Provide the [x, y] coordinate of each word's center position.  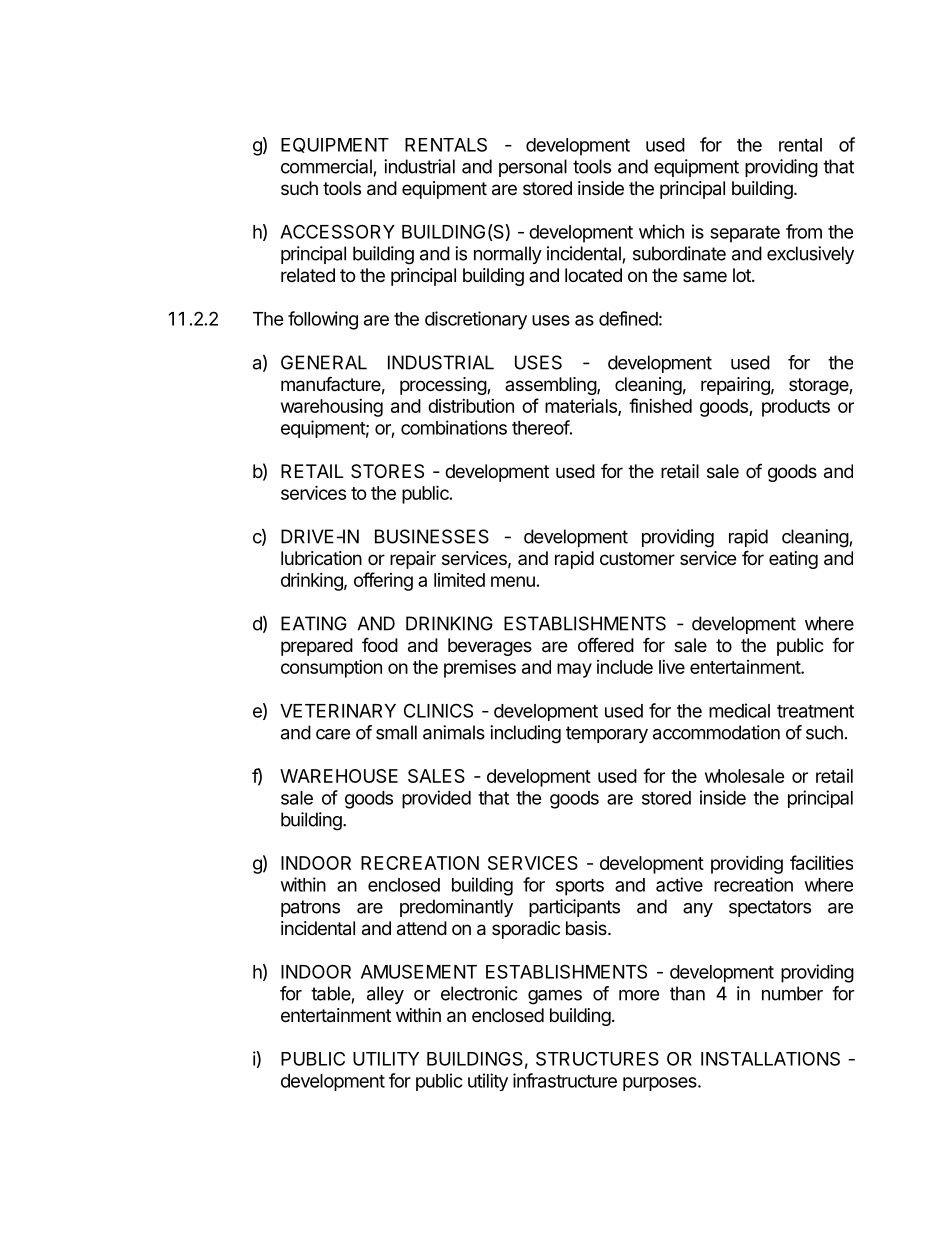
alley [385, 995]
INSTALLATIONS [770, 1059]
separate [745, 234]
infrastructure [565, 1080]
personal [533, 168]
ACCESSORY [337, 231]
